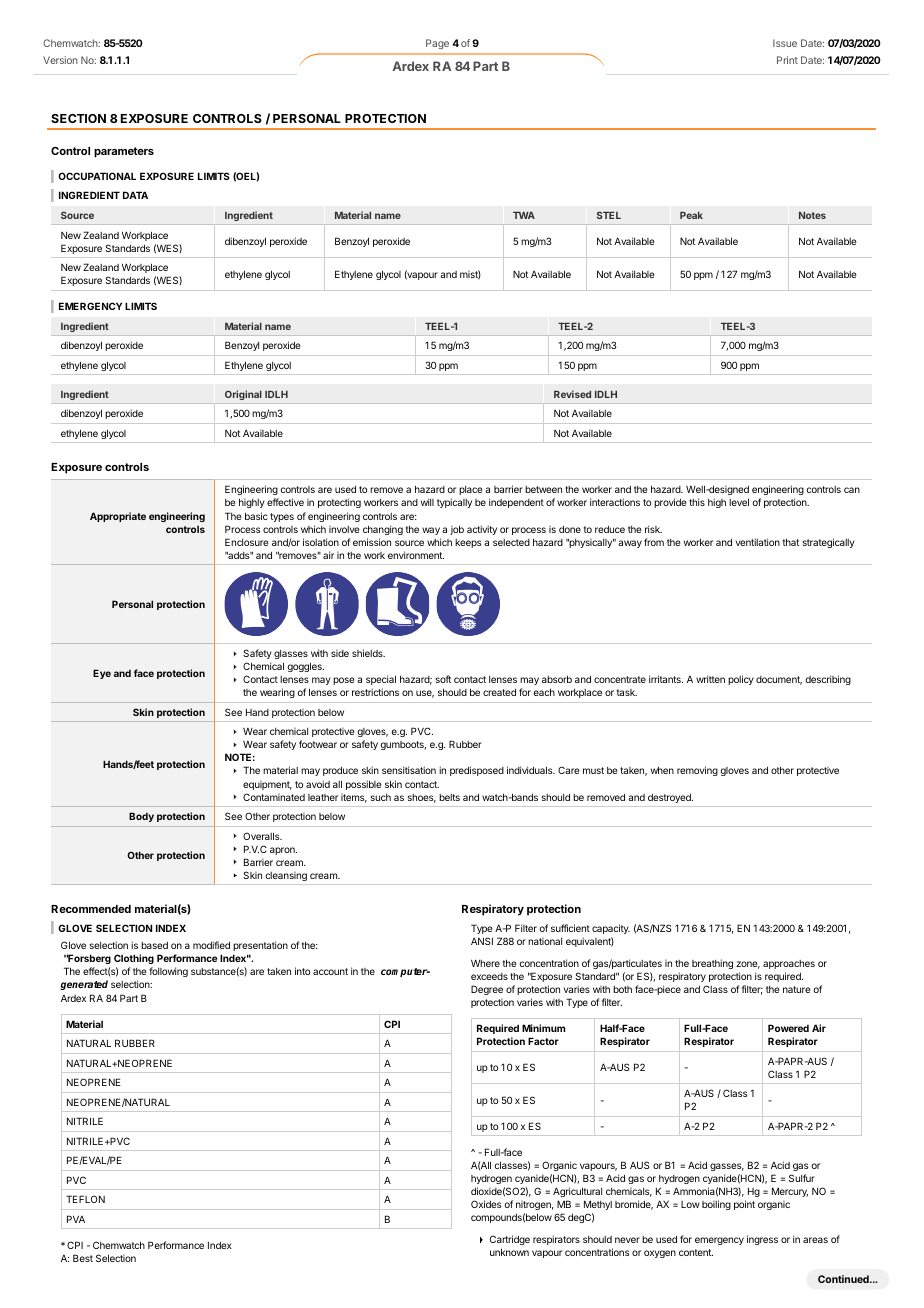  Describe the element at coordinates (486, 1204) in the screenshot. I see `Oxides` at that location.
